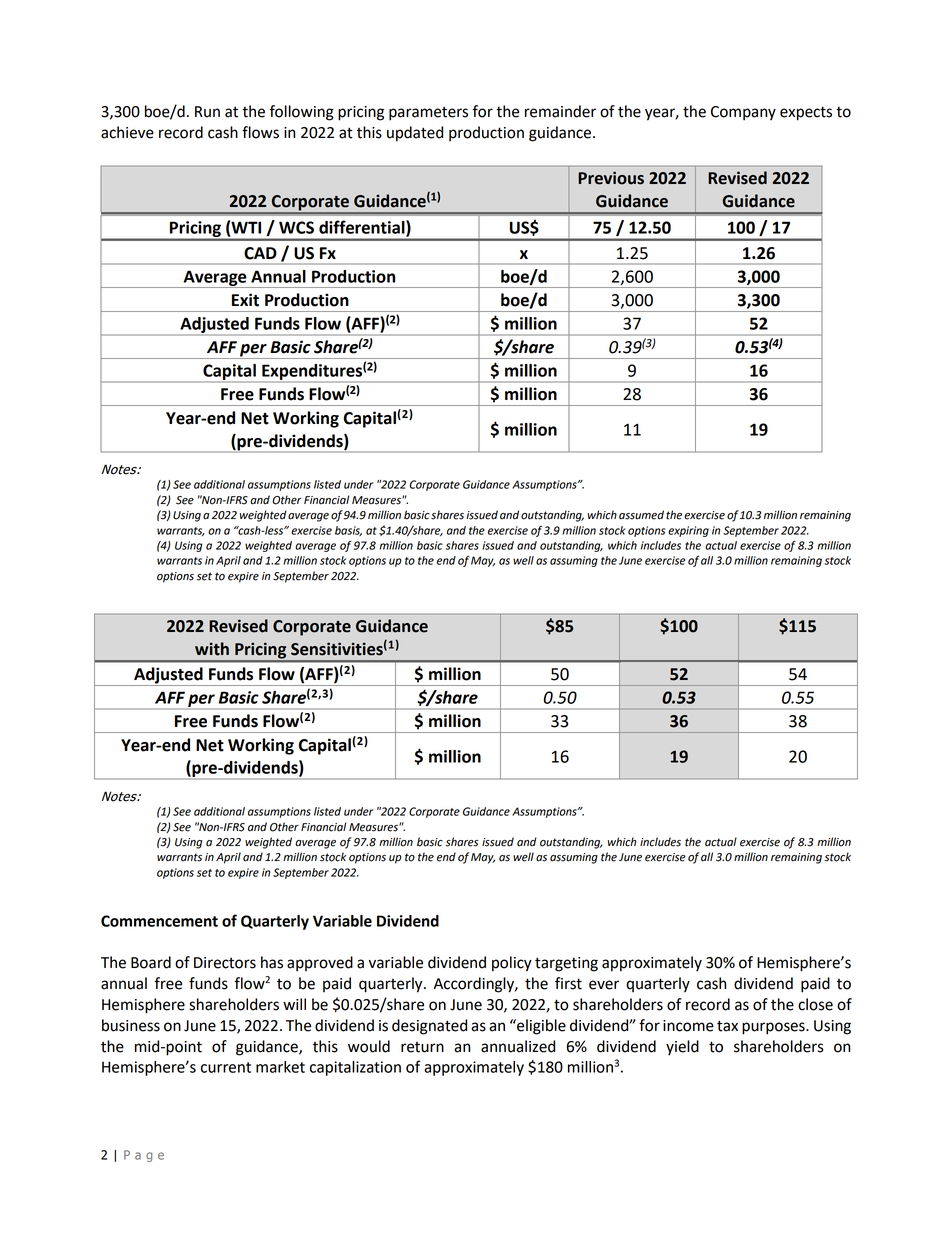  I want to click on current, so click(226, 1067).
